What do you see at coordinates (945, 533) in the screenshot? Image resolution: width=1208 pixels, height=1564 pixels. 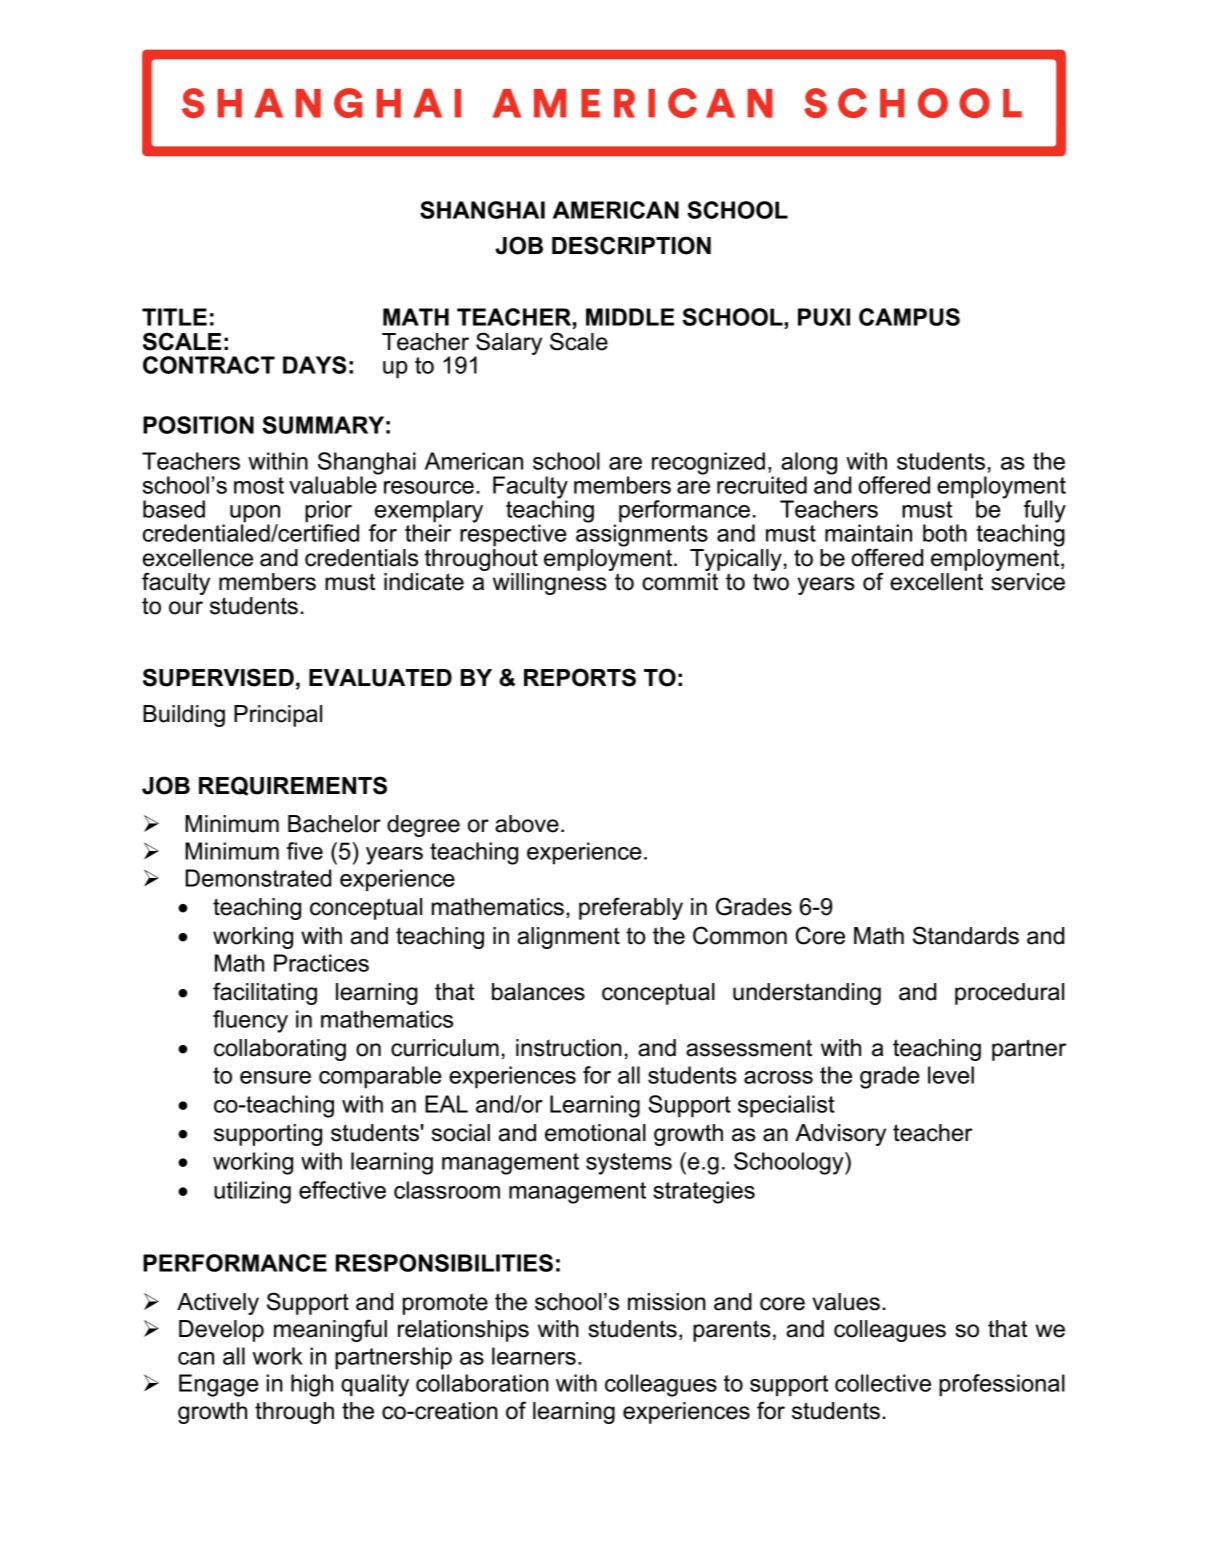 I see `both` at bounding box center [945, 533].
